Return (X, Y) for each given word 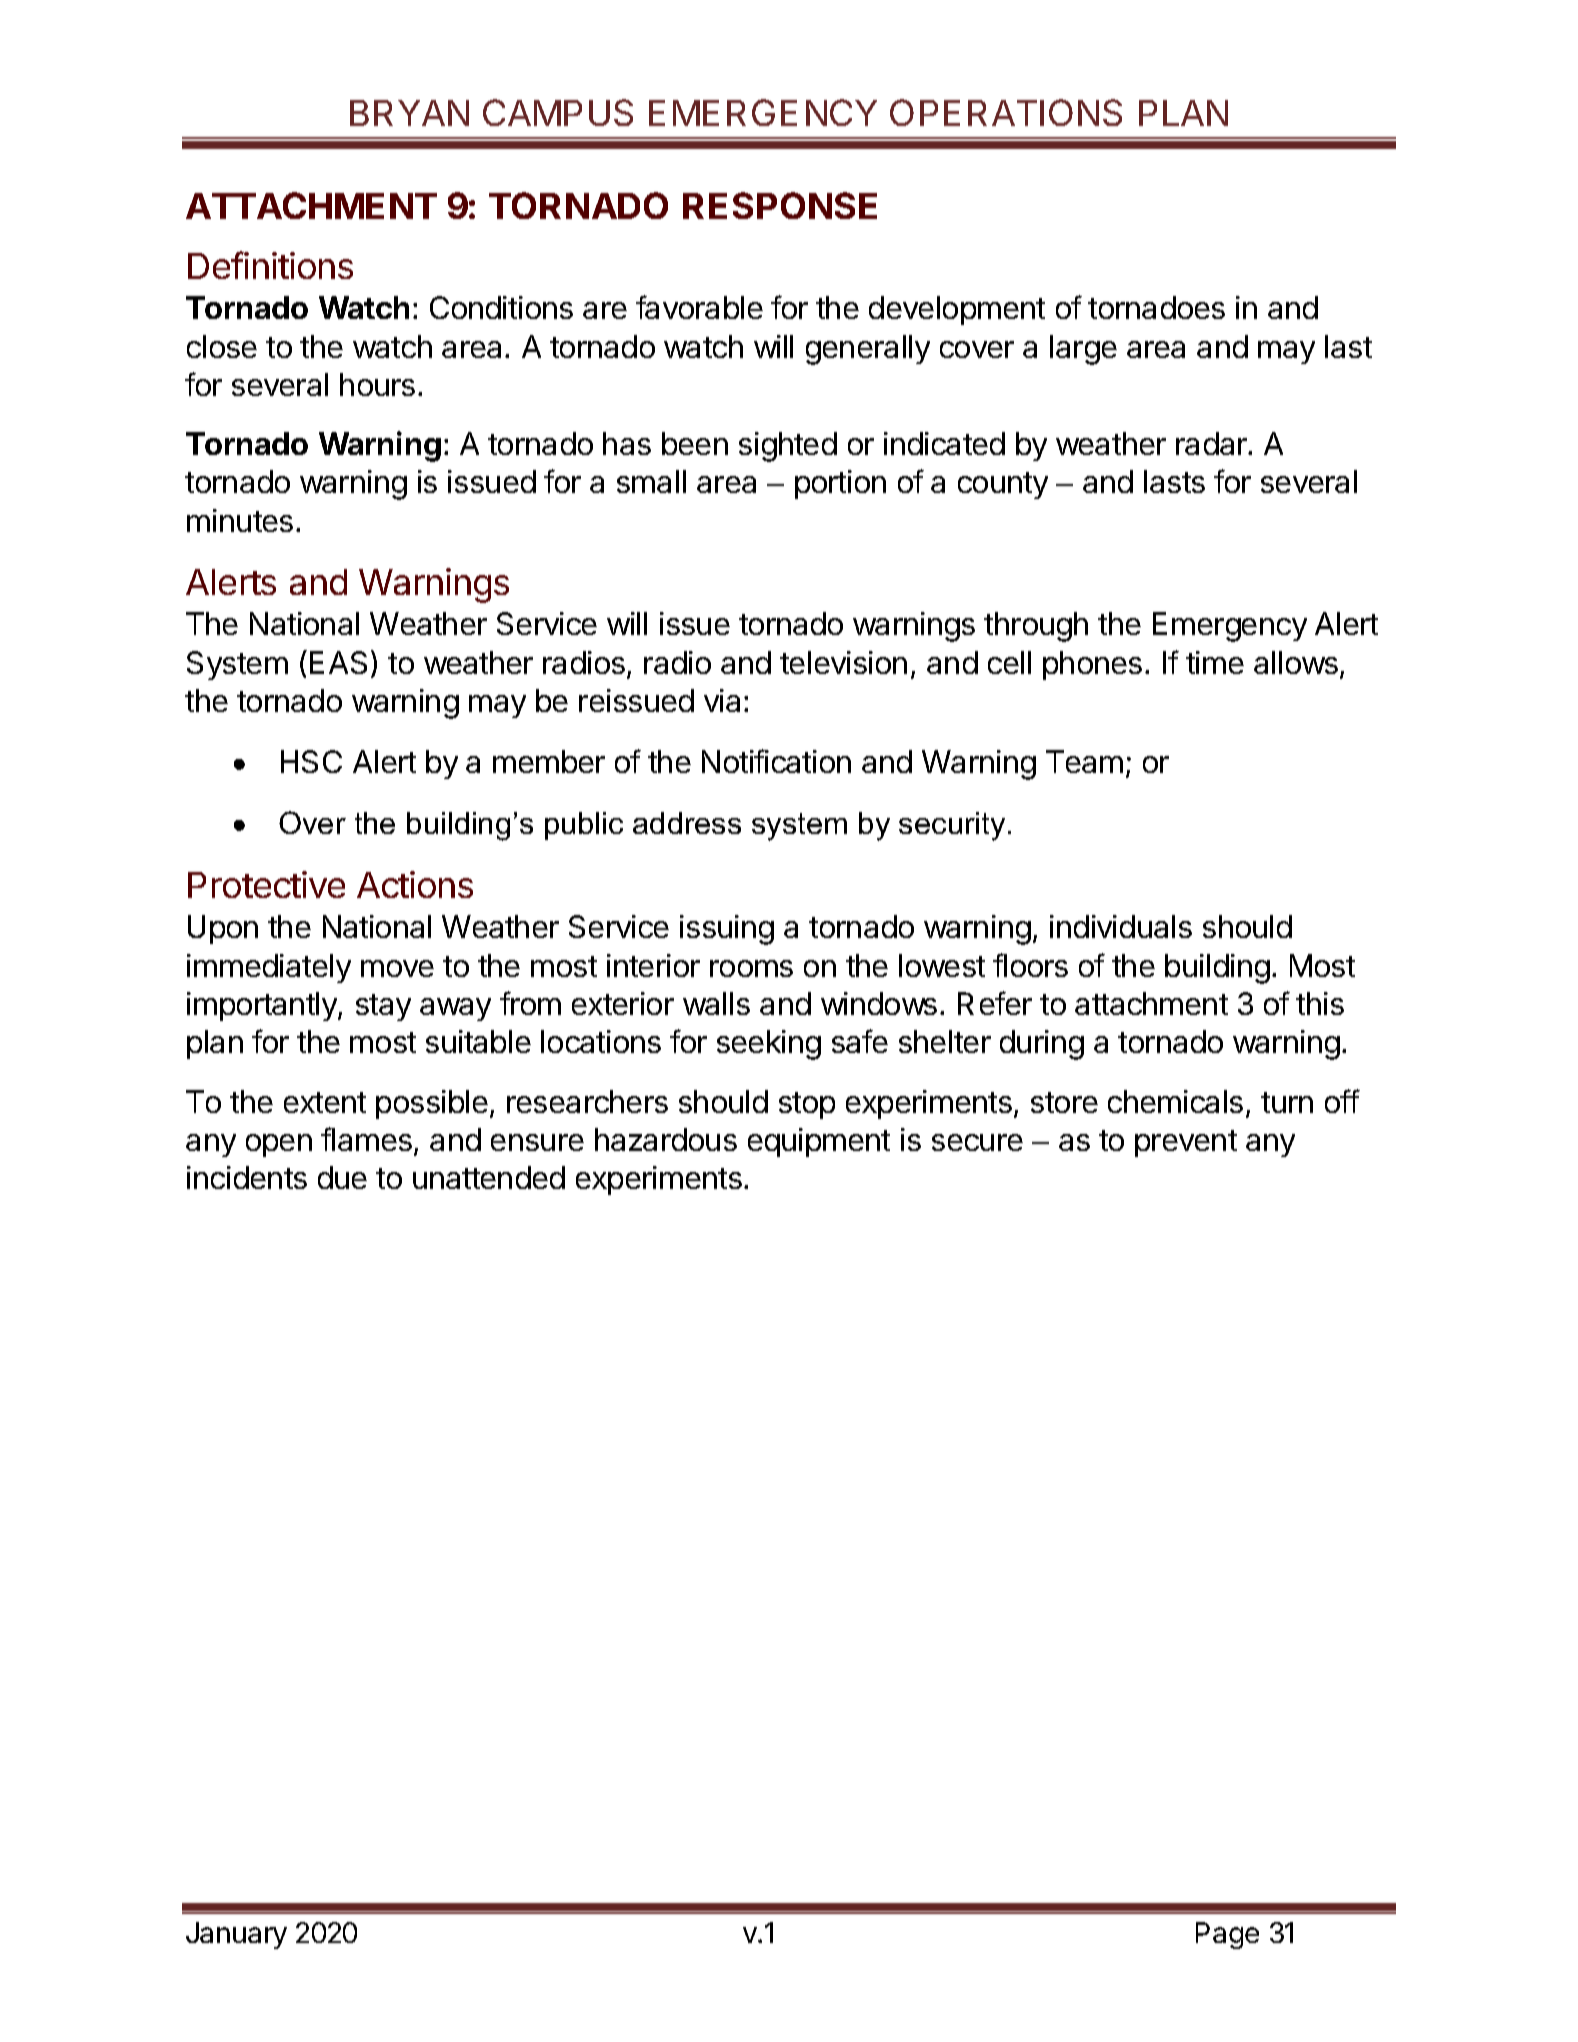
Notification (776, 761)
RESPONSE (780, 205)
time (1215, 662)
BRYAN (409, 113)
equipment (819, 1142)
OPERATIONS (1006, 112)
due (342, 1177)
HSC (311, 761)
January (236, 1935)
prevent (1186, 1143)
